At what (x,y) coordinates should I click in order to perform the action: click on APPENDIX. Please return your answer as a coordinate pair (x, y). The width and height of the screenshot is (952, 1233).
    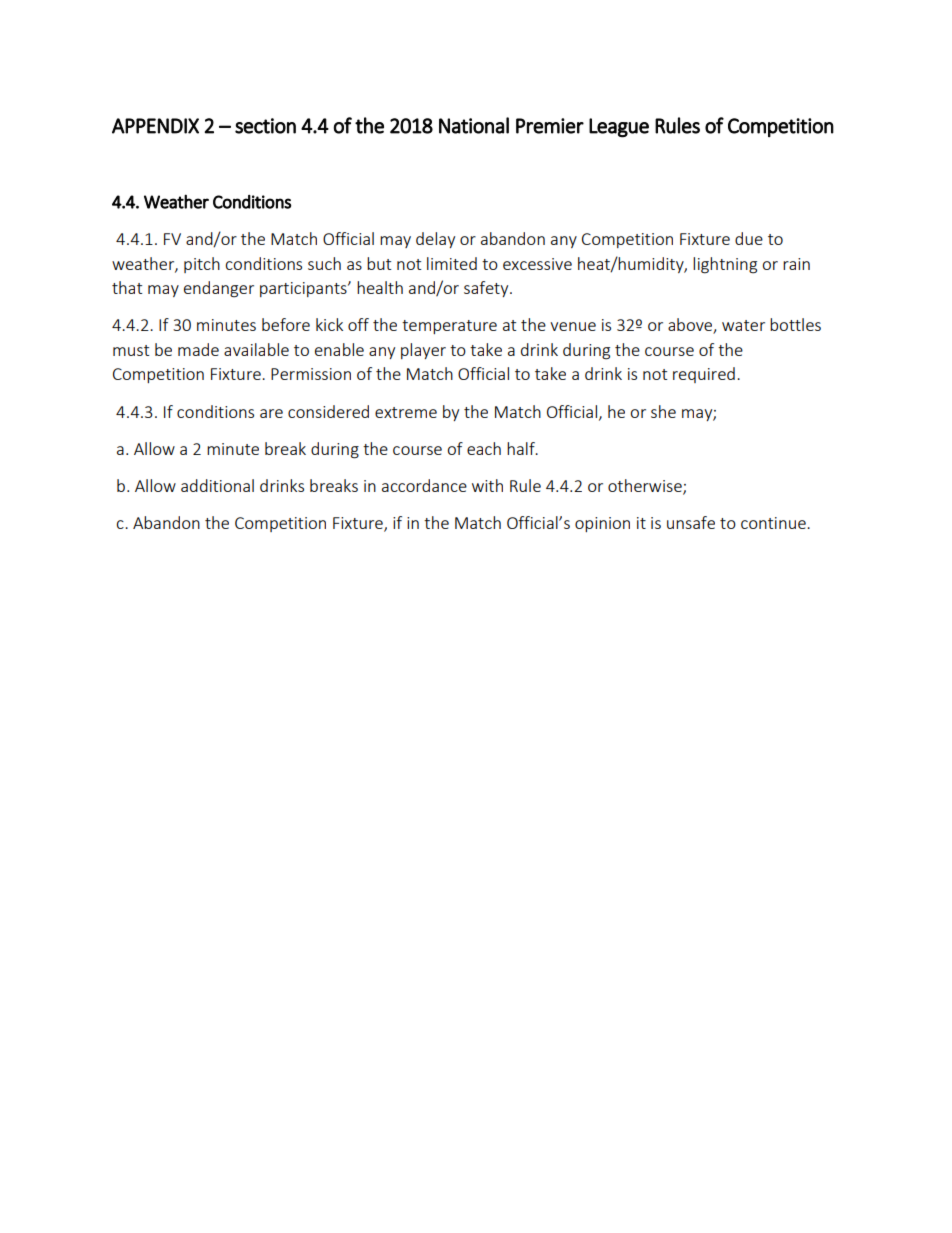
    Looking at the image, I should click on (155, 126).
